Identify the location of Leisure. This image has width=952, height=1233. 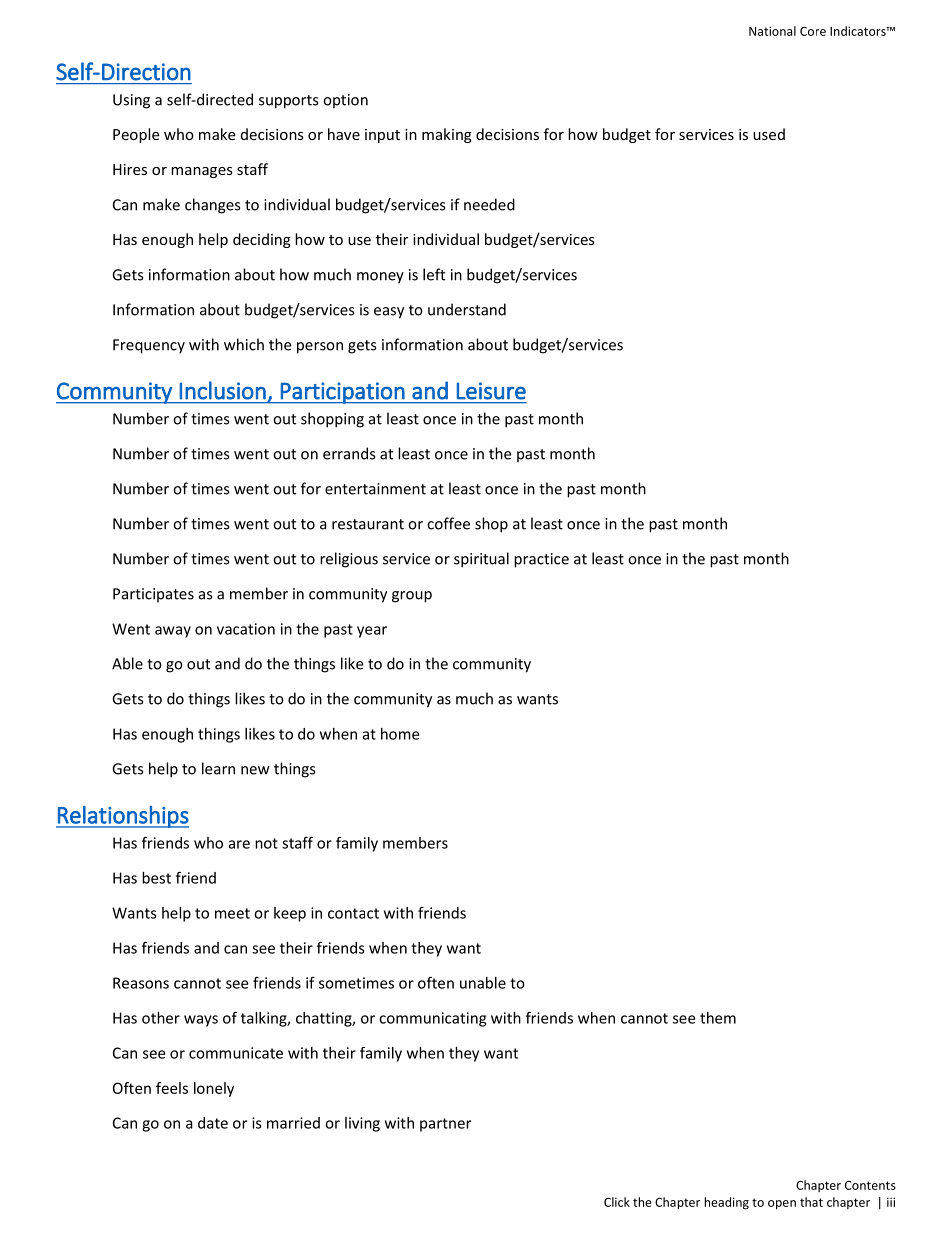
(491, 391).
